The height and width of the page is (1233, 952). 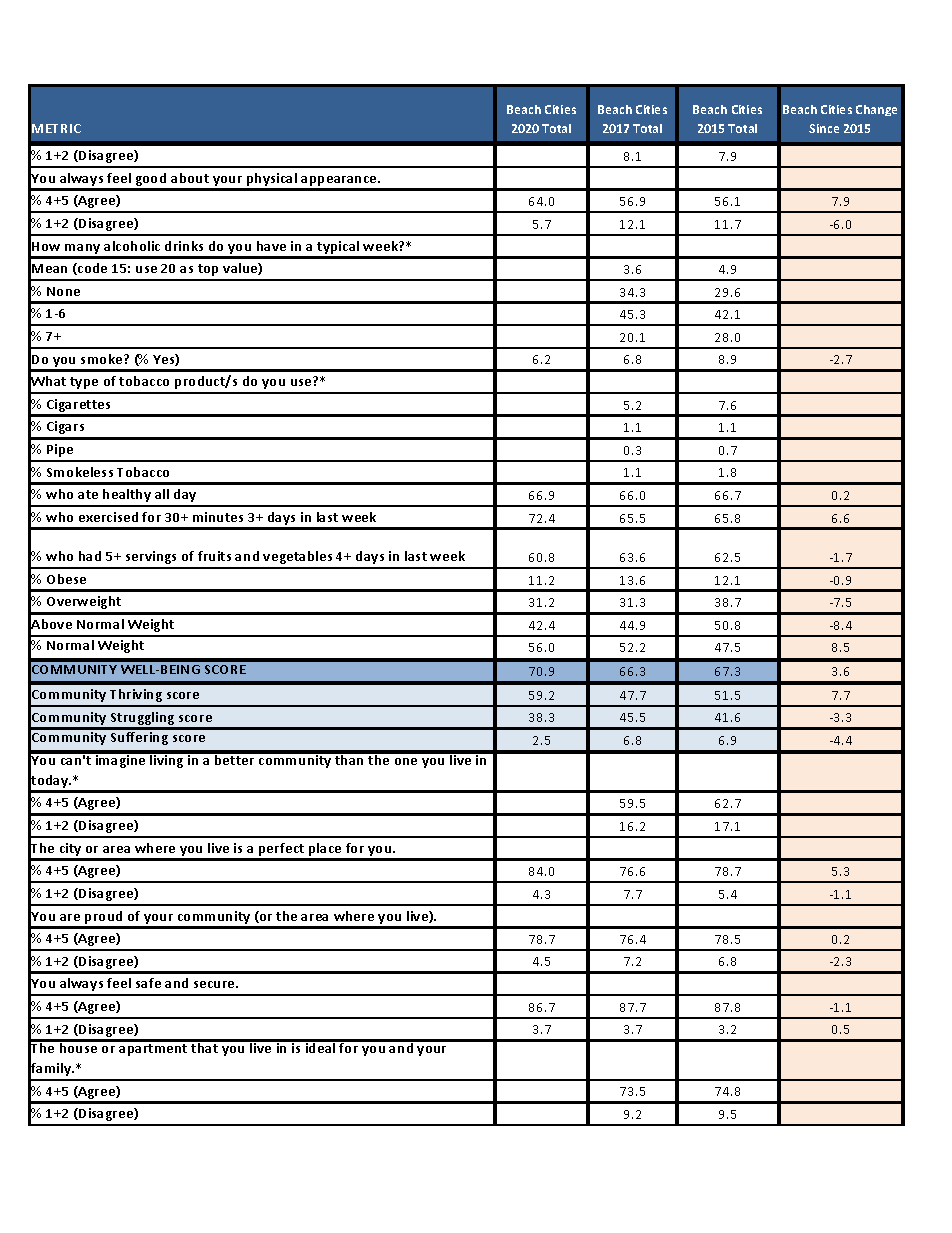 What do you see at coordinates (824, 128) in the page?
I see `Since` at bounding box center [824, 128].
